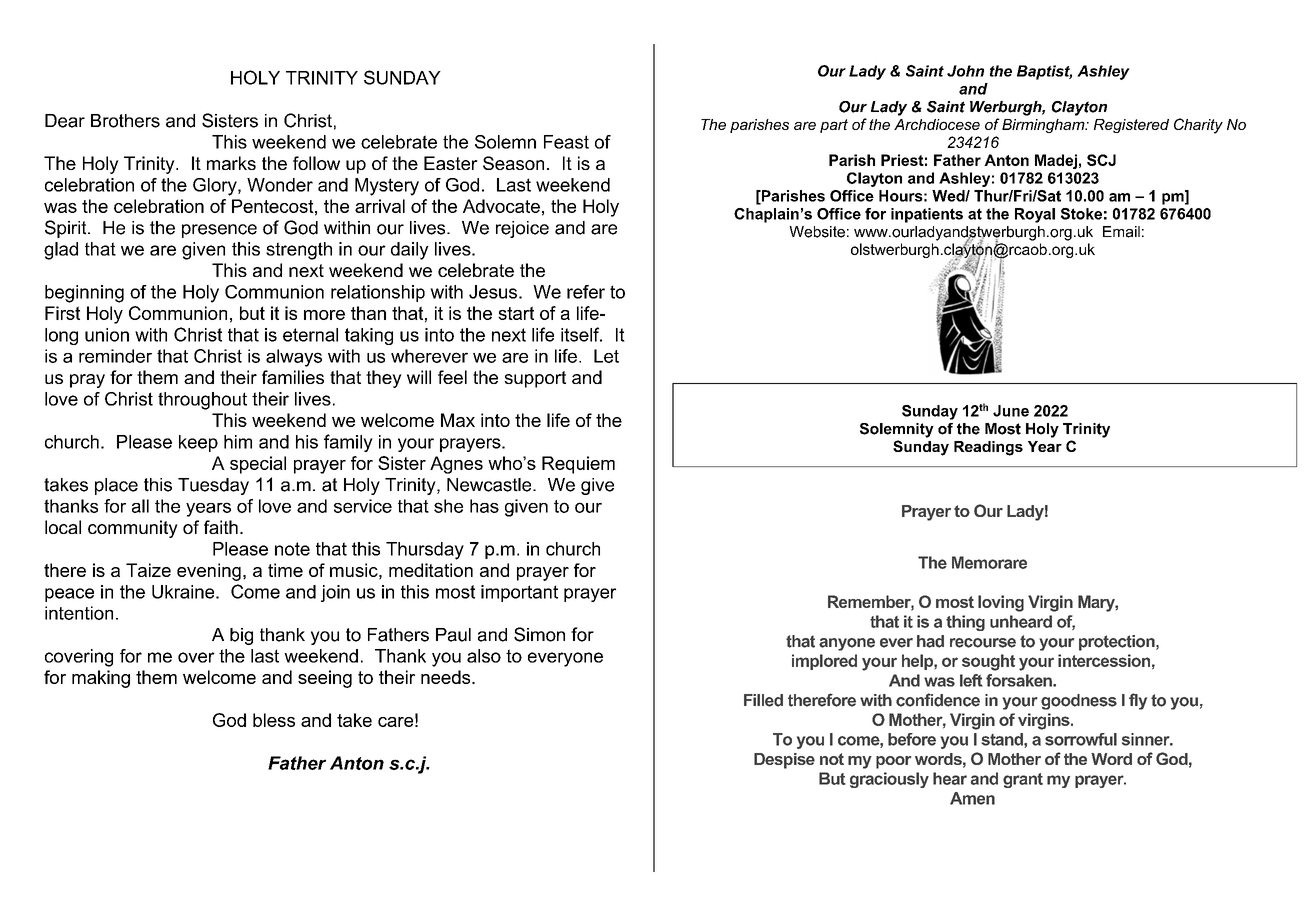 This screenshot has height=924, width=1308. What do you see at coordinates (274, 720) in the screenshot?
I see `bless` at bounding box center [274, 720].
